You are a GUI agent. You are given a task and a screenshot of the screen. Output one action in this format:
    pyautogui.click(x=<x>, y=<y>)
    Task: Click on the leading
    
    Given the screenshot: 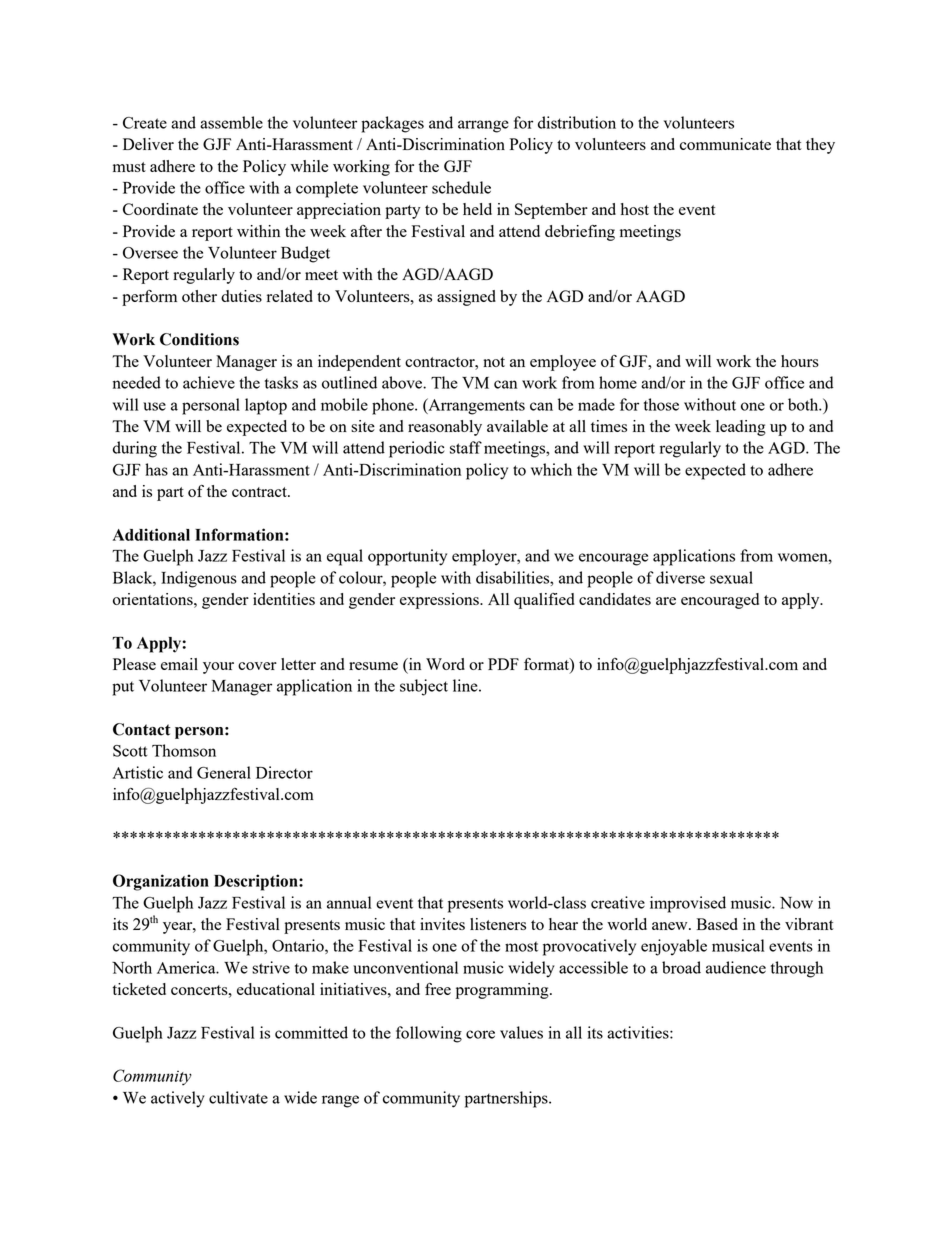 What is the action you would take?
    pyautogui.click(x=741, y=428)
